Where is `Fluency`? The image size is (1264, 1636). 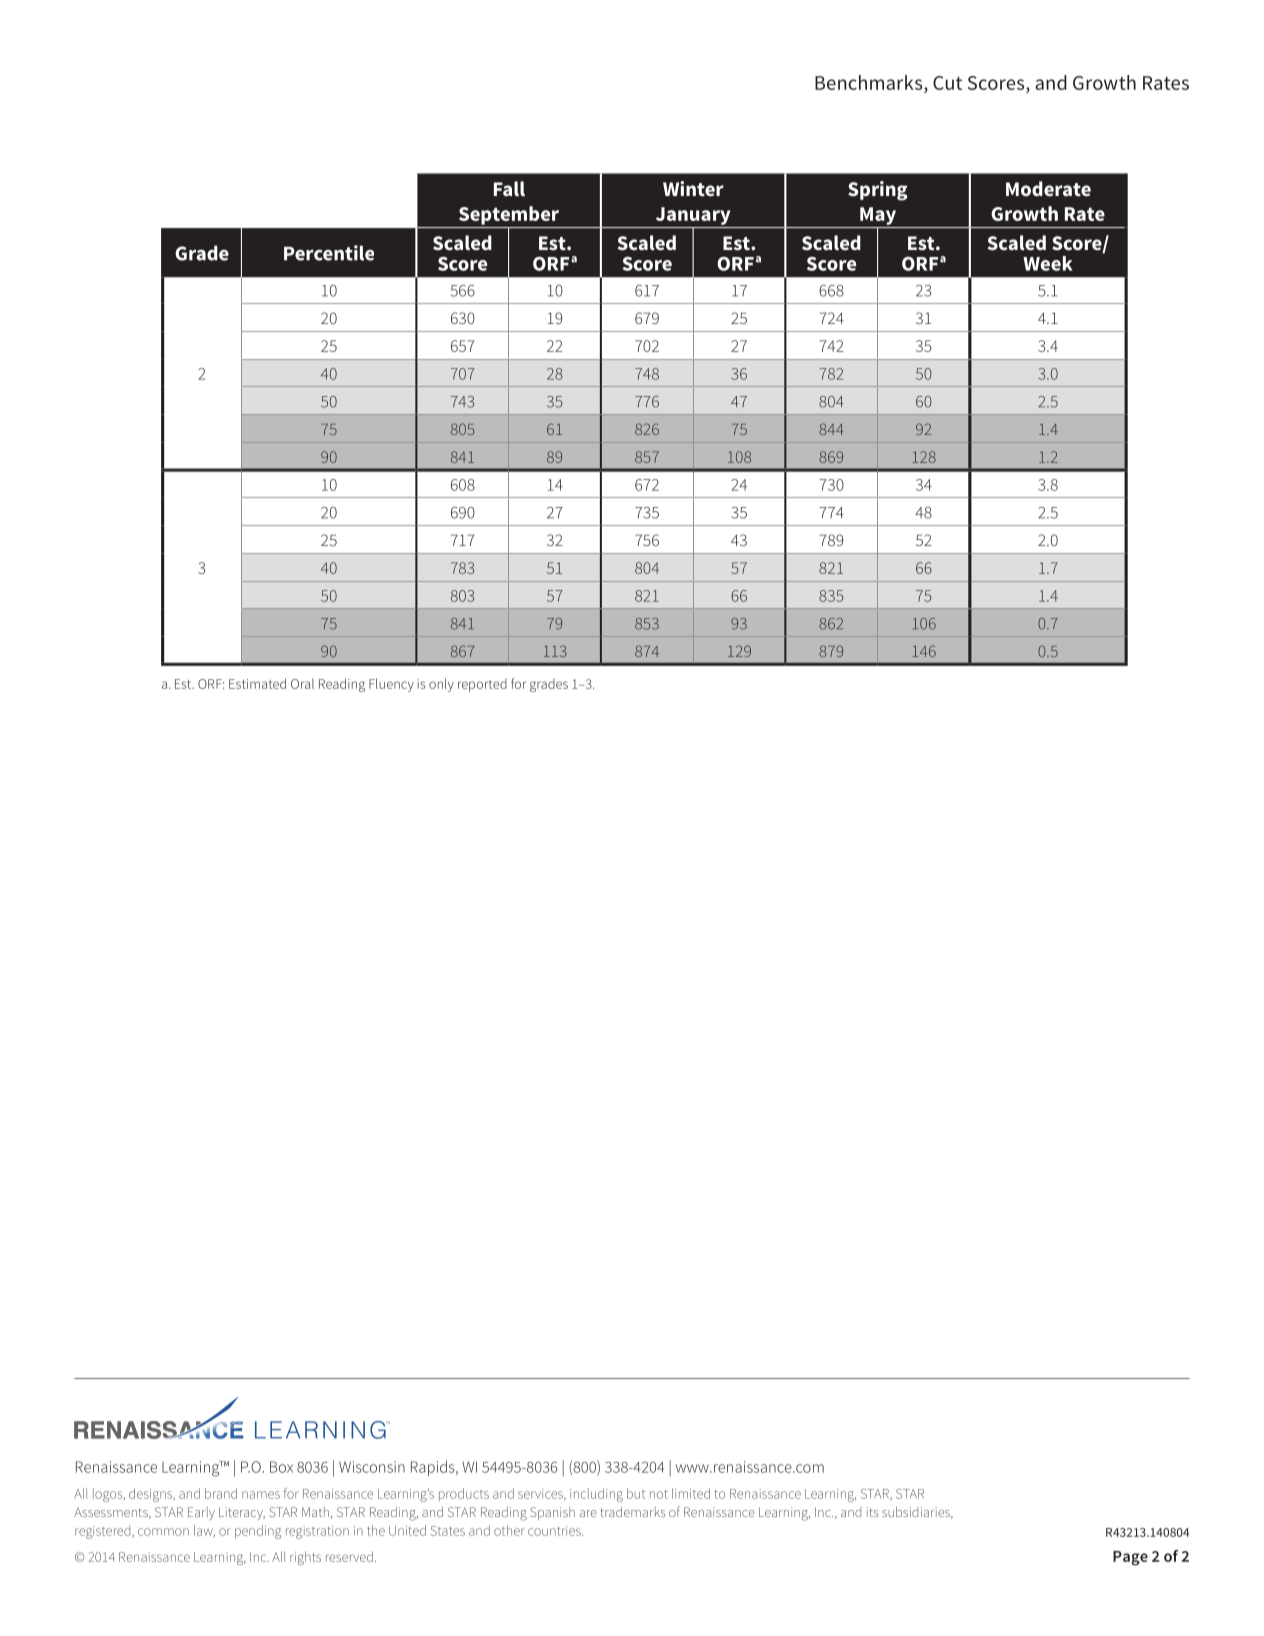 Fluency is located at coordinates (391, 685).
